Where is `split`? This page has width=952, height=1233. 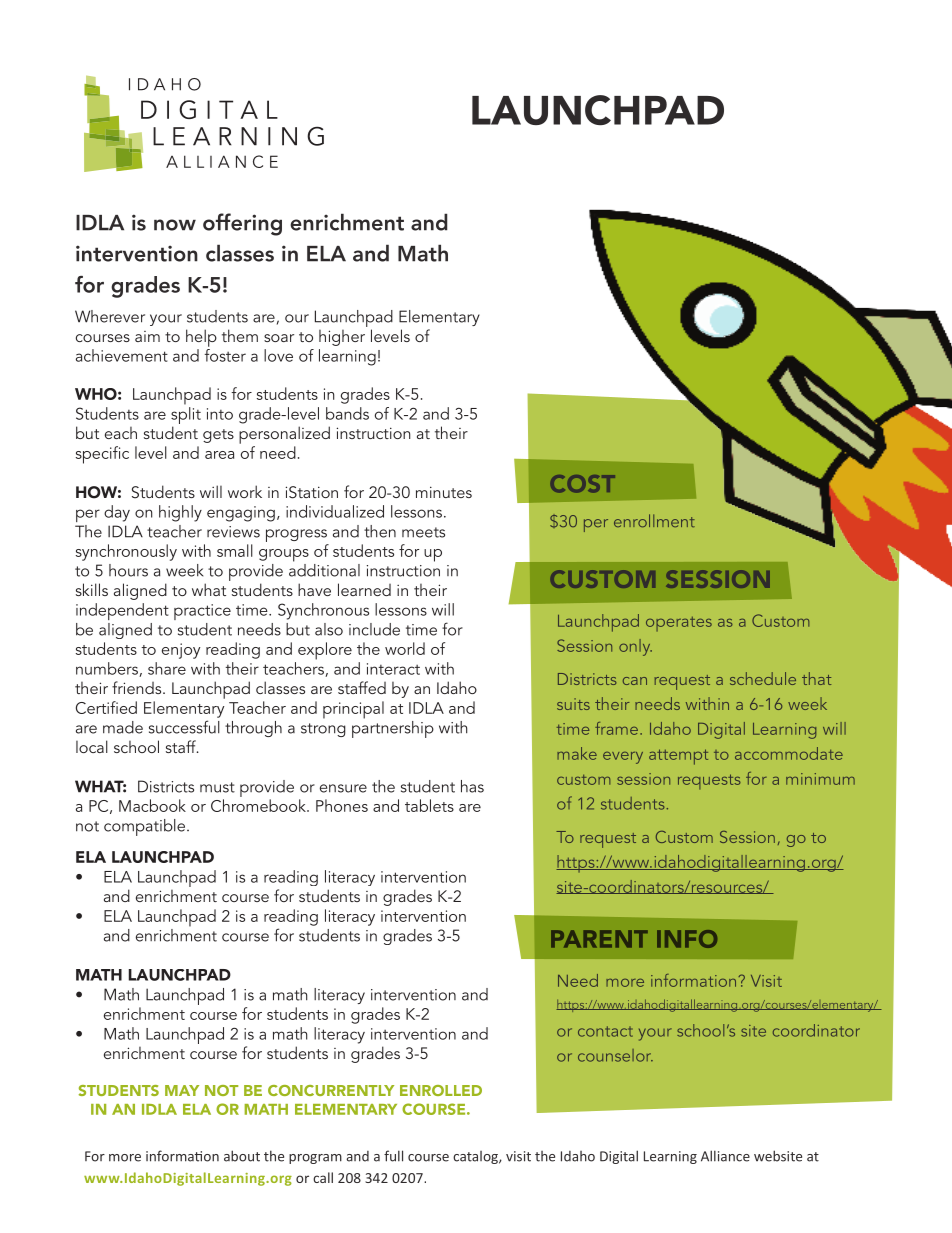
split is located at coordinates (186, 417).
